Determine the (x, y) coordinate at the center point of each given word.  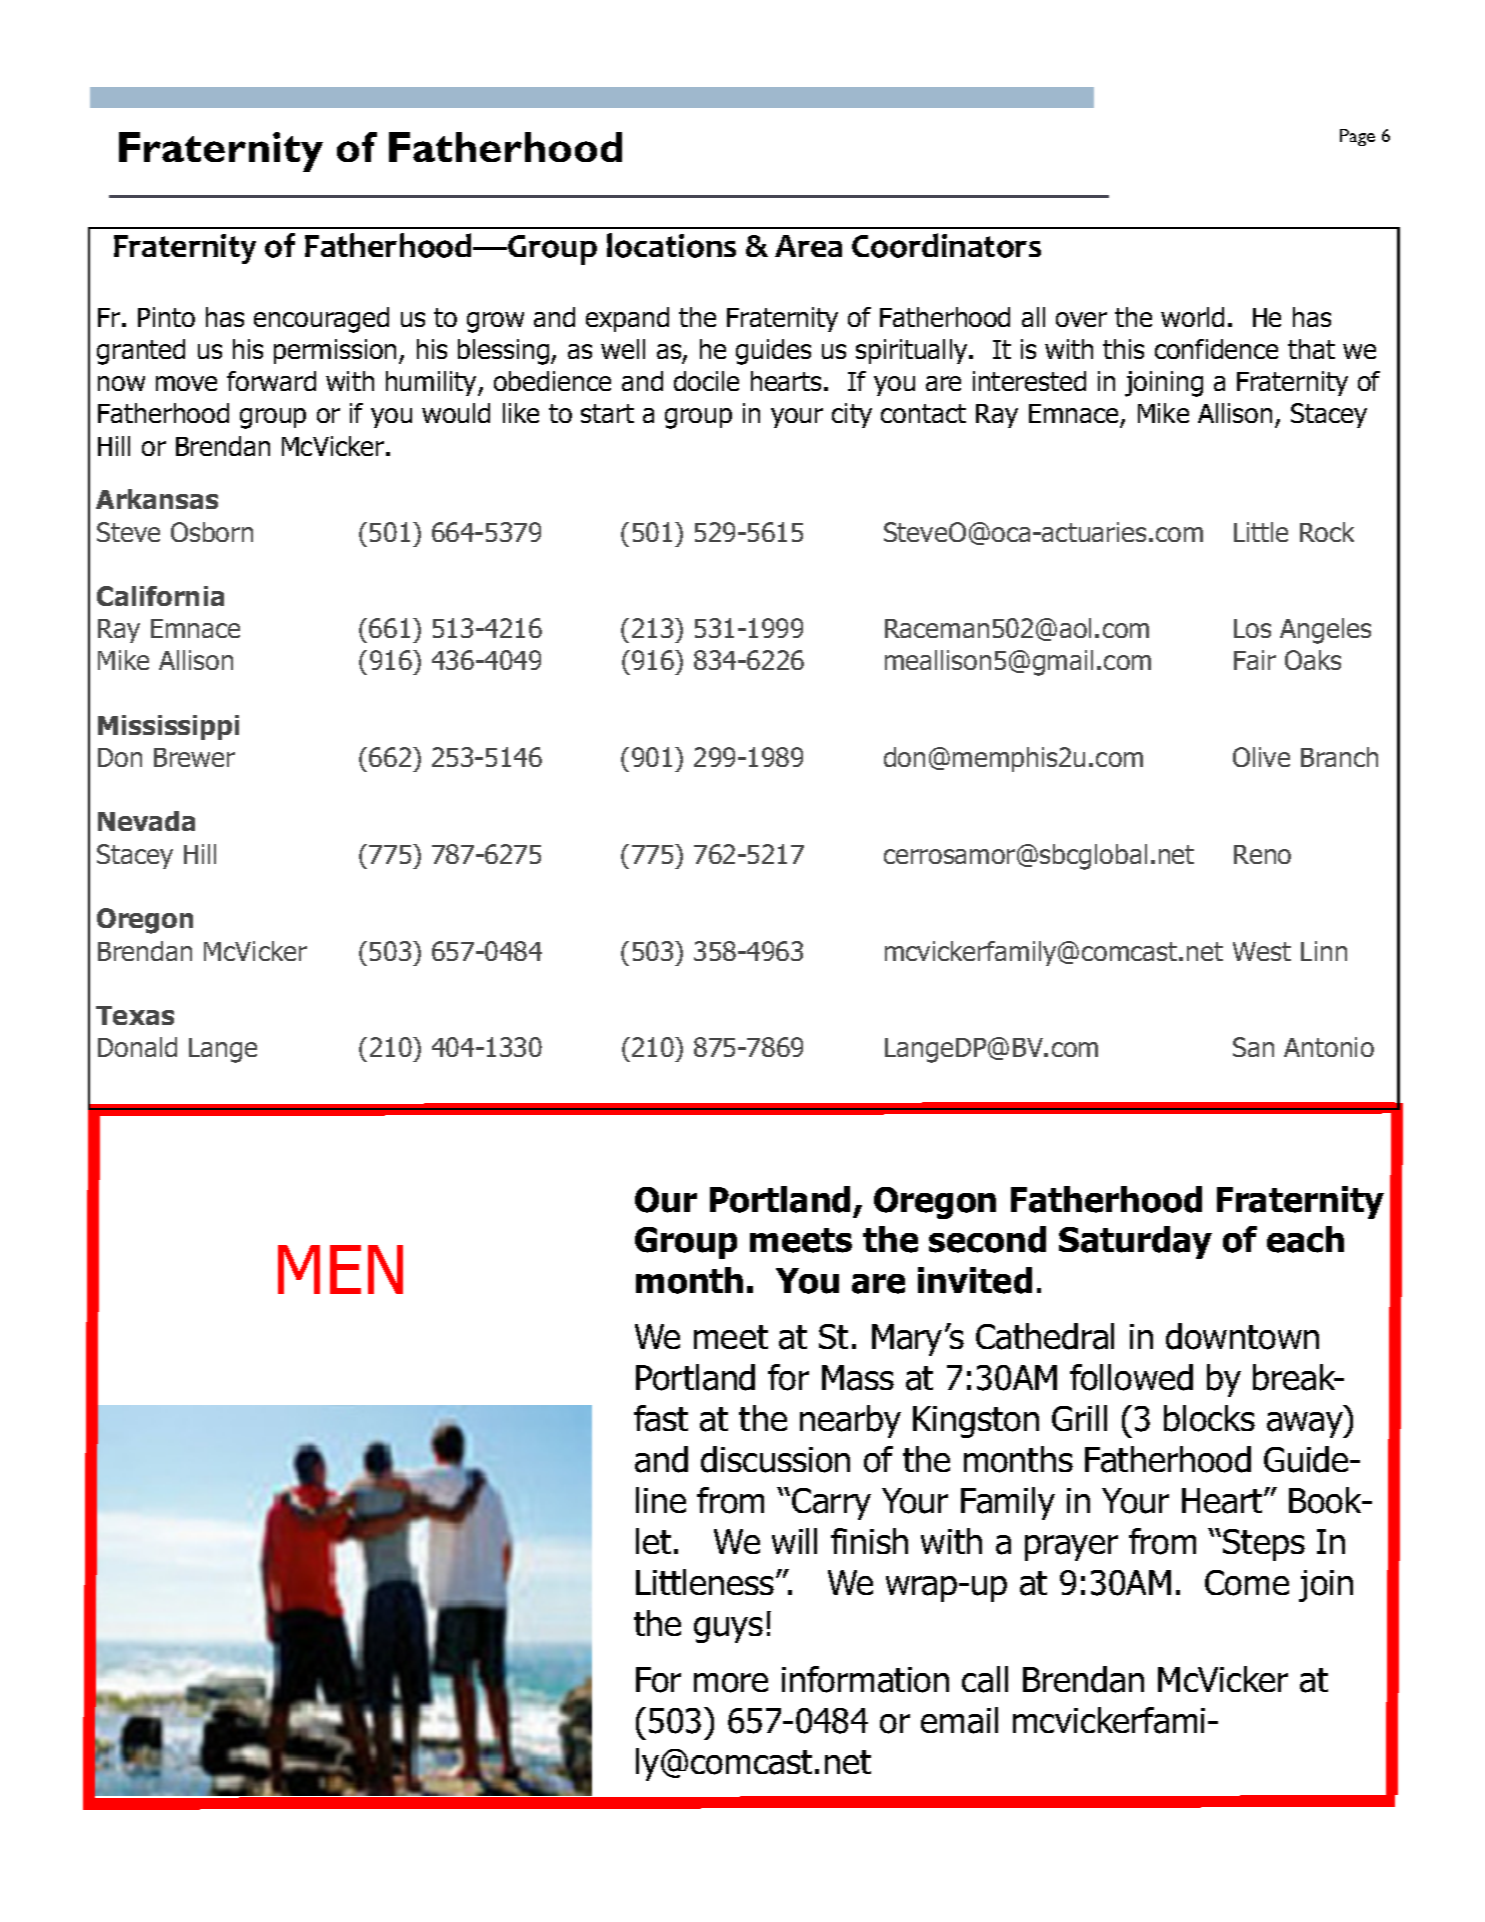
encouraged (321, 320)
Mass (858, 1378)
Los (1252, 628)
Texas (135, 1015)
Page (1357, 137)
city (852, 415)
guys (728, 1630)
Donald (137, 1047)
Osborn (212, 532)
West (1262, 951)
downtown (1242, 1336)
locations (671, 245)
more (731, 1683)
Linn (1324, 951)
